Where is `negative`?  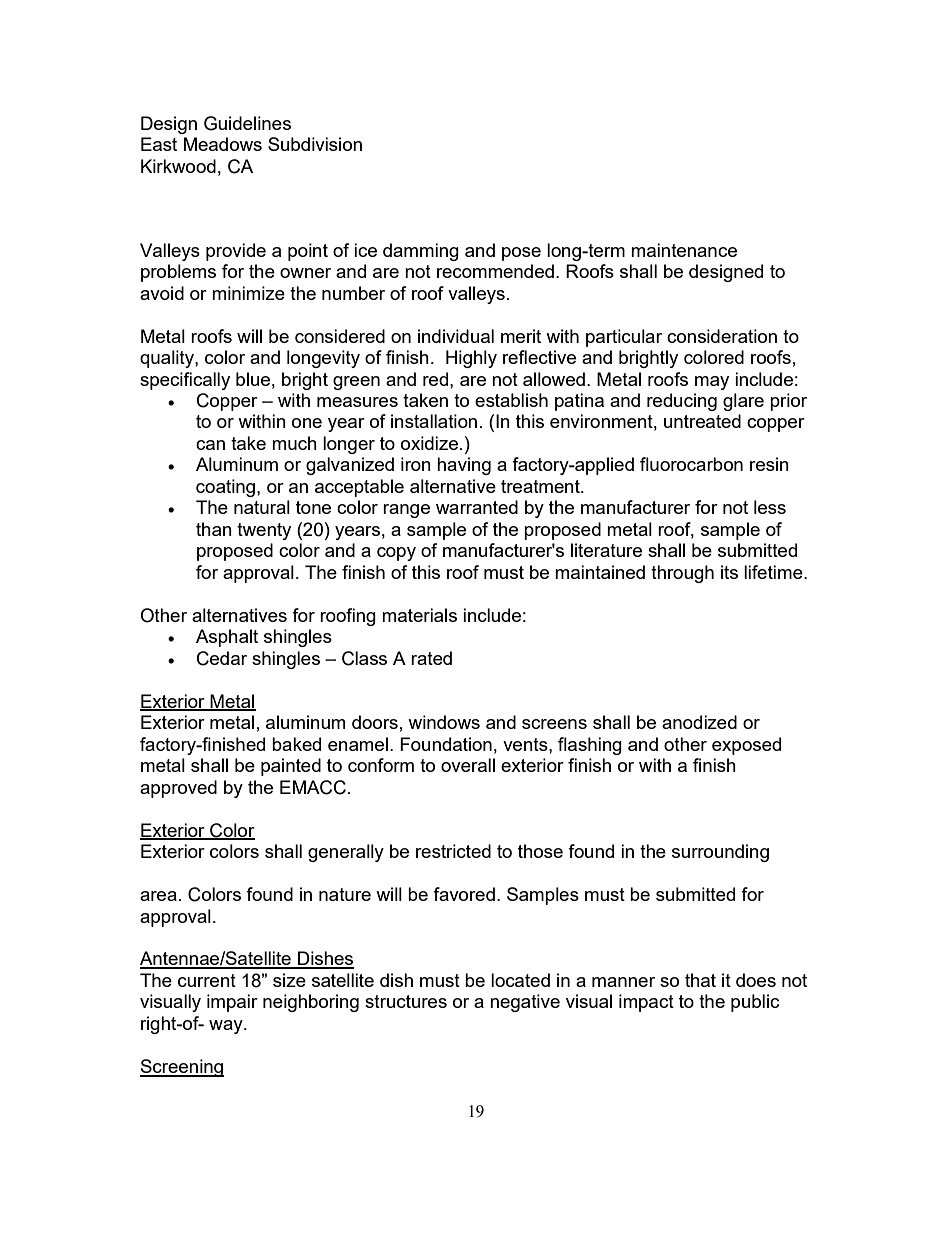
negative is located at coordinates (525, 1003).
